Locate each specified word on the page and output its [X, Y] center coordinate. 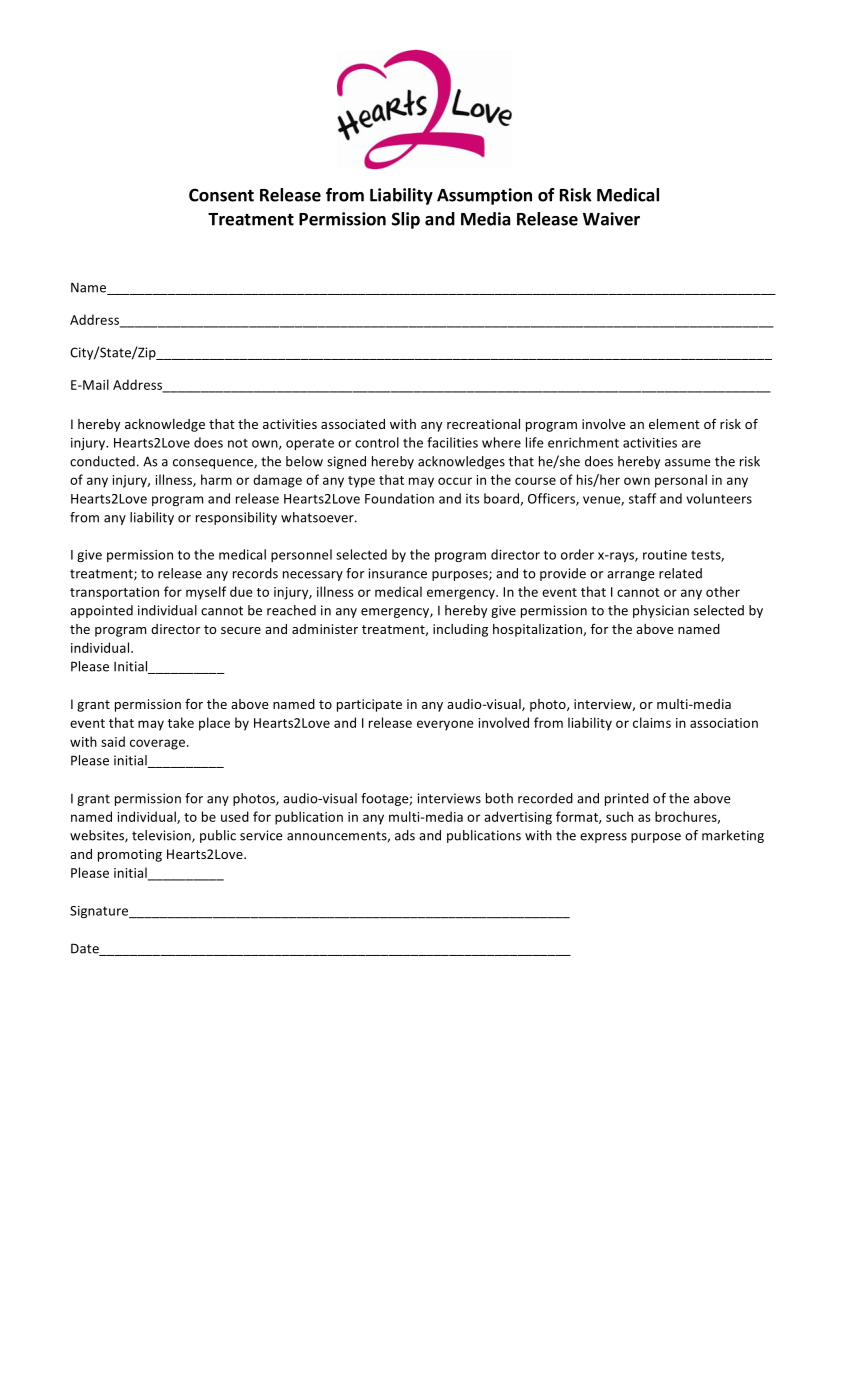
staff [642, 498]
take [181, 722]
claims [652, 722]
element [674, 424]
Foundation [399, 498]
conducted [102, 461]
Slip [406, 220]
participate [369, 705]
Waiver [611, 219]
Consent [221, 195]
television [162, 836]
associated [353, 424]
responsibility [236, 518]
